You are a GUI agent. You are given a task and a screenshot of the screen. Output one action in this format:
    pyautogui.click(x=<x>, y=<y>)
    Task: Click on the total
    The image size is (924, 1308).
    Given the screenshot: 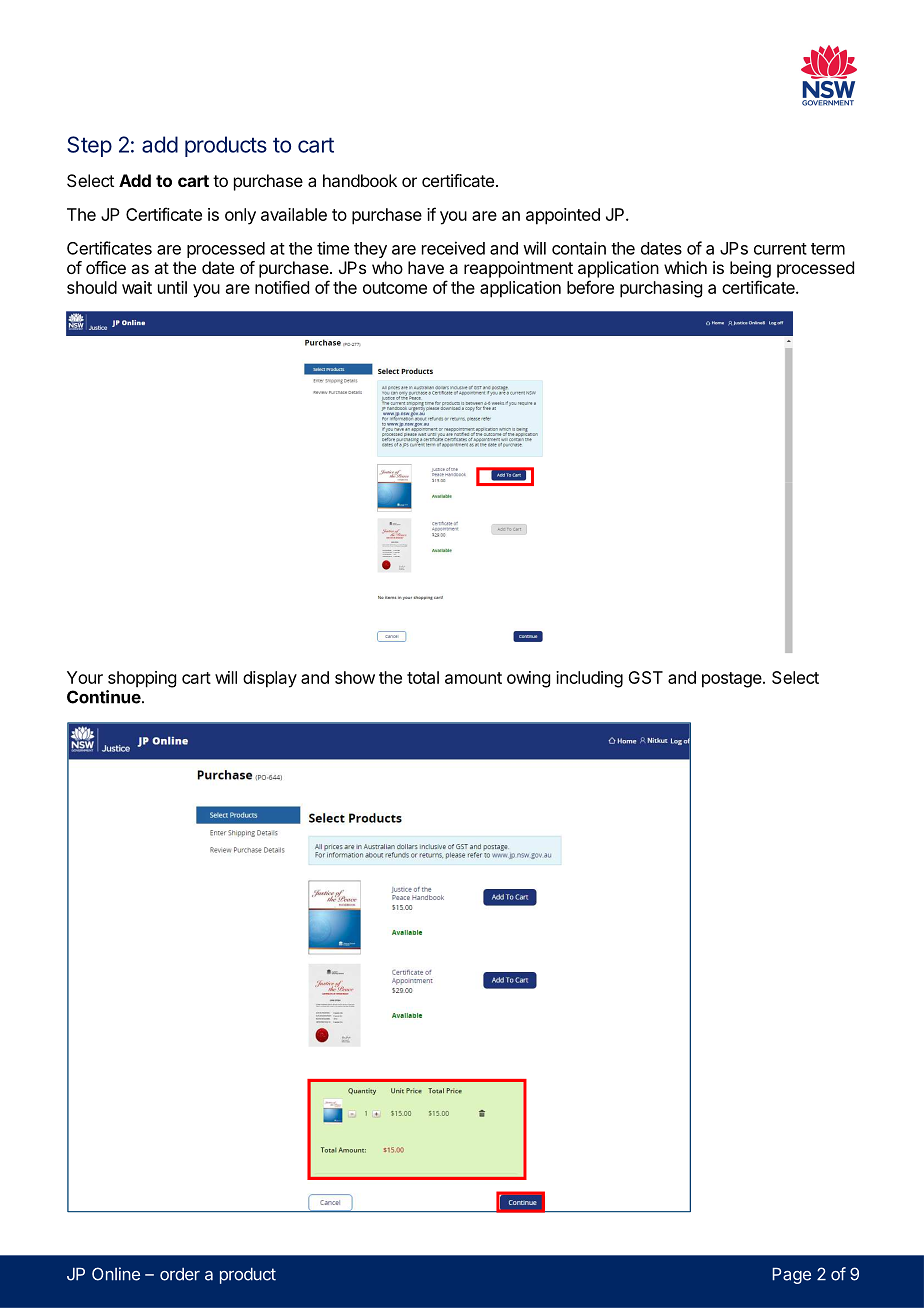 What is the action you would take?
    pyautogui.click(x=423, y=677)
